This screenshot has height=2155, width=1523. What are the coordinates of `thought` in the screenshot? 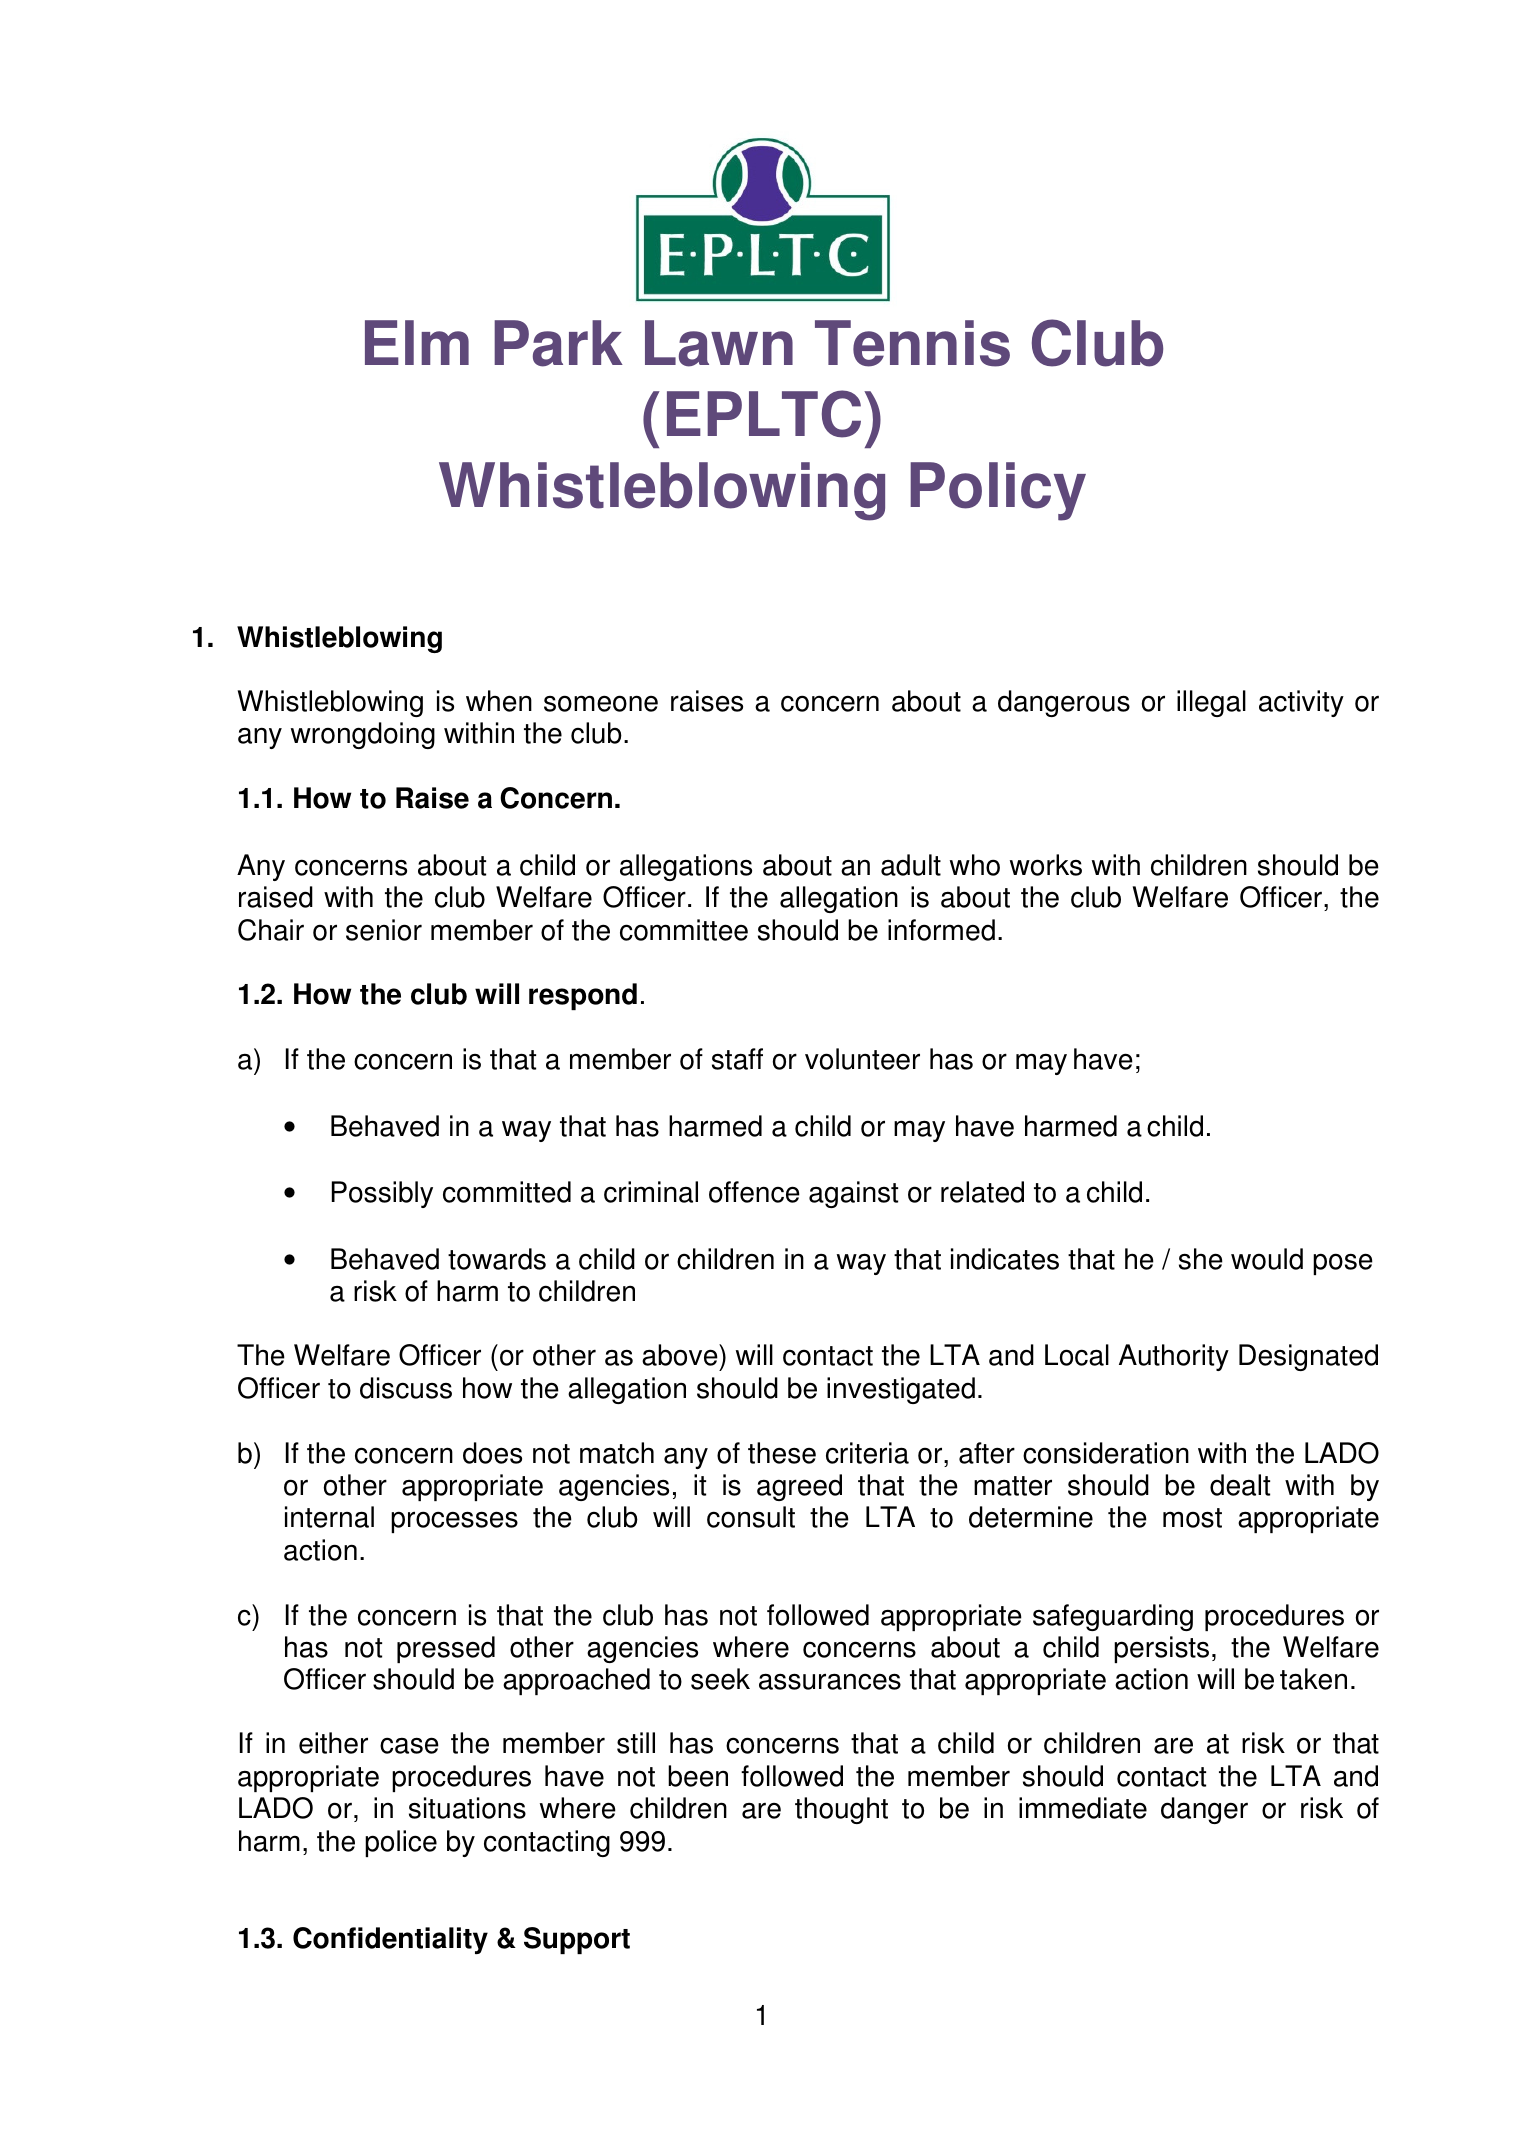 It's located at (841, 1810).
